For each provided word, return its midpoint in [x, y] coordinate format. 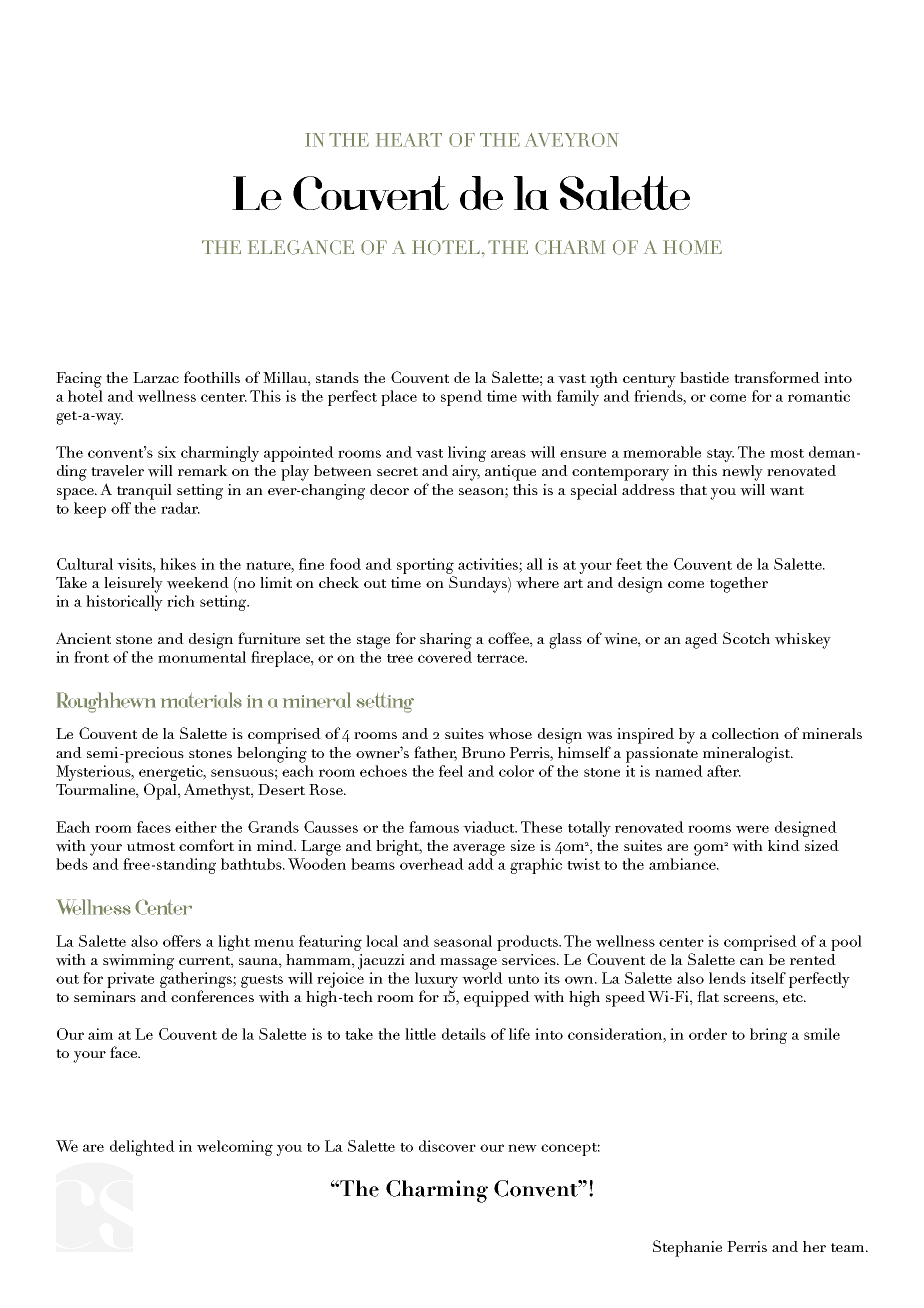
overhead [432, 864]
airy [466, 473]
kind [784, 845]
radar [180, 508]
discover [447, 1146]
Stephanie [687, 1248]
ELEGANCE [301, 247]
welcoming [235, 1148]
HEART [409, 140]
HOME [692, 247]
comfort [206, 845]
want [787, 491]
